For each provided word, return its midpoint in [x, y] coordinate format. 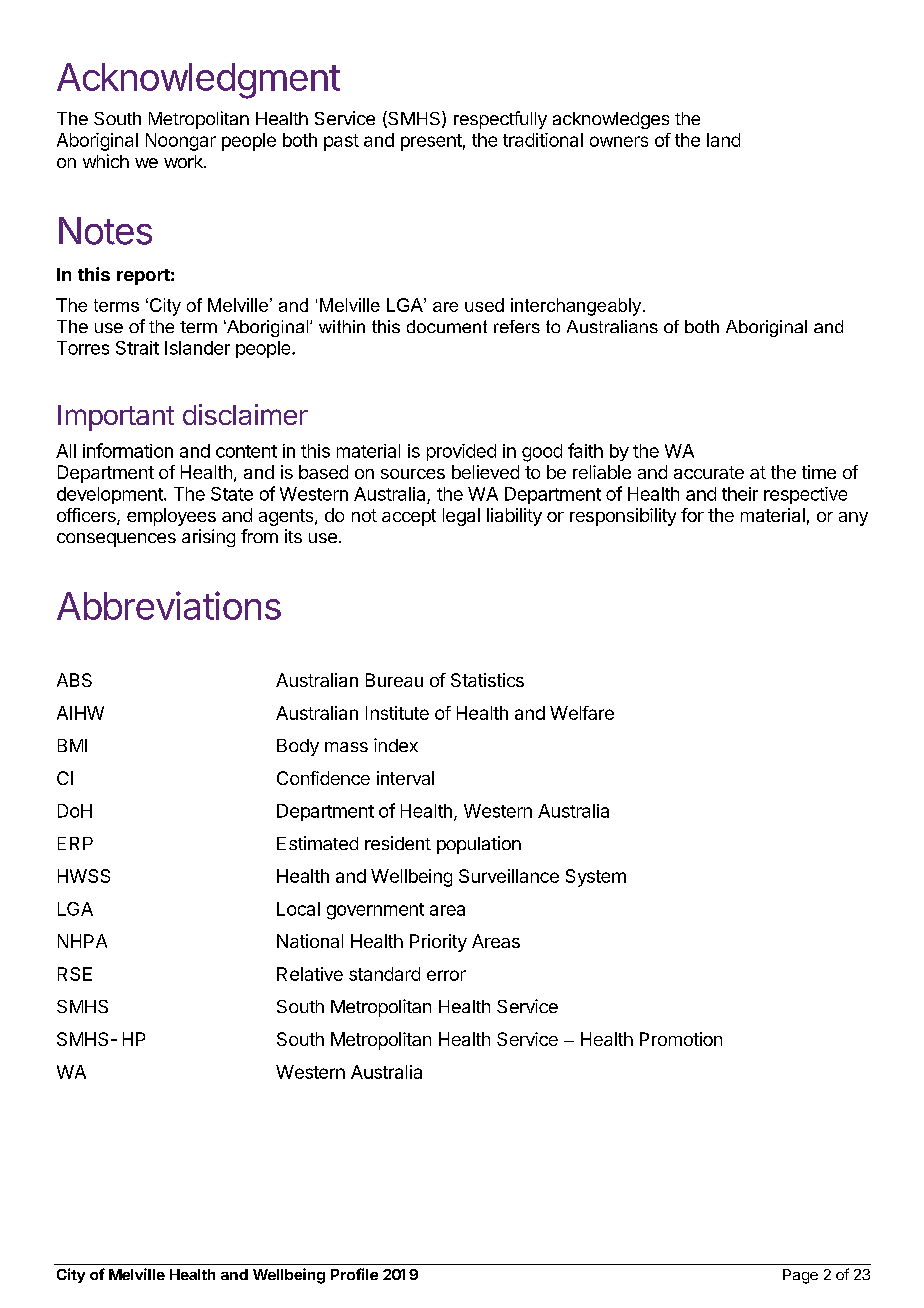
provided [461, 452]
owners [619, 141]
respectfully [500, 120]
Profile [354, 1274]
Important [116, 418]
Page [800, 1276]
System [596, 878]
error [446, 975]
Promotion [681, 1039]
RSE [75, 974]
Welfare [582, 713]
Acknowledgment [198, 81]
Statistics [487, 680]
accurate [709, 472]
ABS [74, 680]
